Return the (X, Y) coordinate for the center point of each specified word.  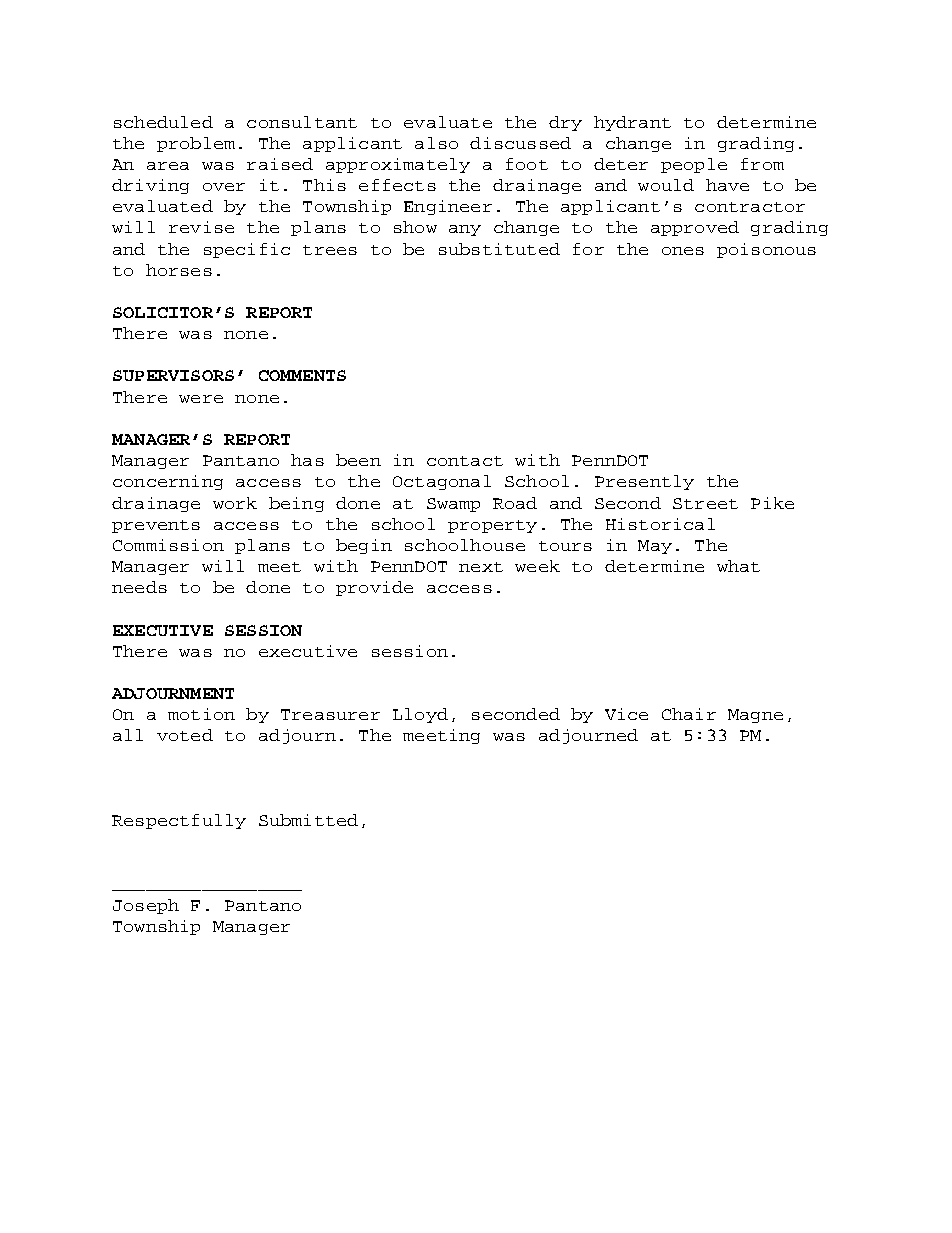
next (481, 567)
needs (139, 587)
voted (185, 735)
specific (247, 250)
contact (465, 461)
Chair (689, 714)
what (738, 566)
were (201, 399)
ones (683, 251)
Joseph (146, 906)
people (694, 165)
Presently (644, 482)
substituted (499, 249)
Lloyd (420, 715)
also (436, 143)
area (168, 166)
